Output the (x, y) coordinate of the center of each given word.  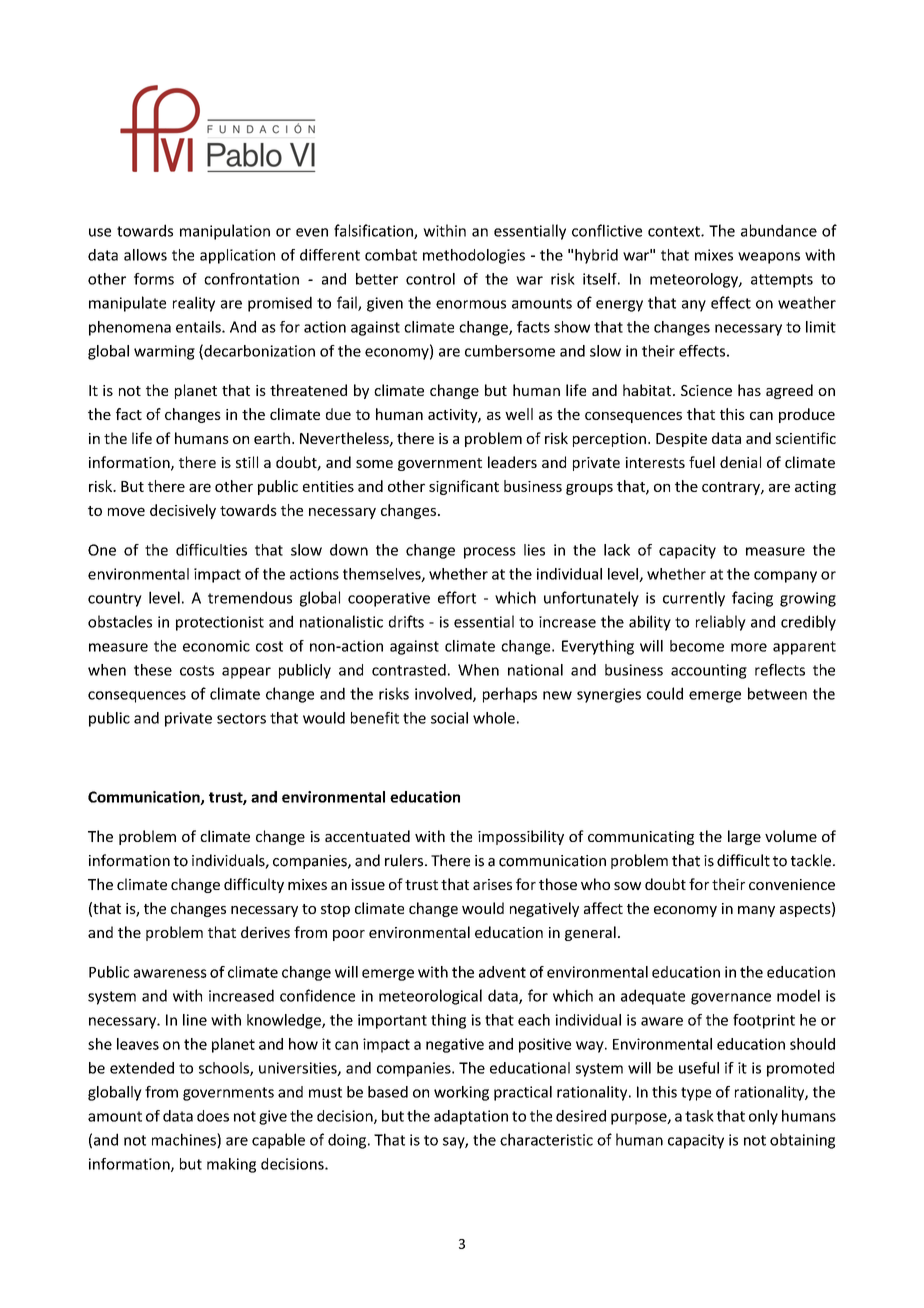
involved (444, 694)
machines (185, 1140)
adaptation (471, 1117)
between (777, 693)
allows (145, 255)
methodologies (474, 256)
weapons (769, 258)
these (153, 670)
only (763, 1117)
